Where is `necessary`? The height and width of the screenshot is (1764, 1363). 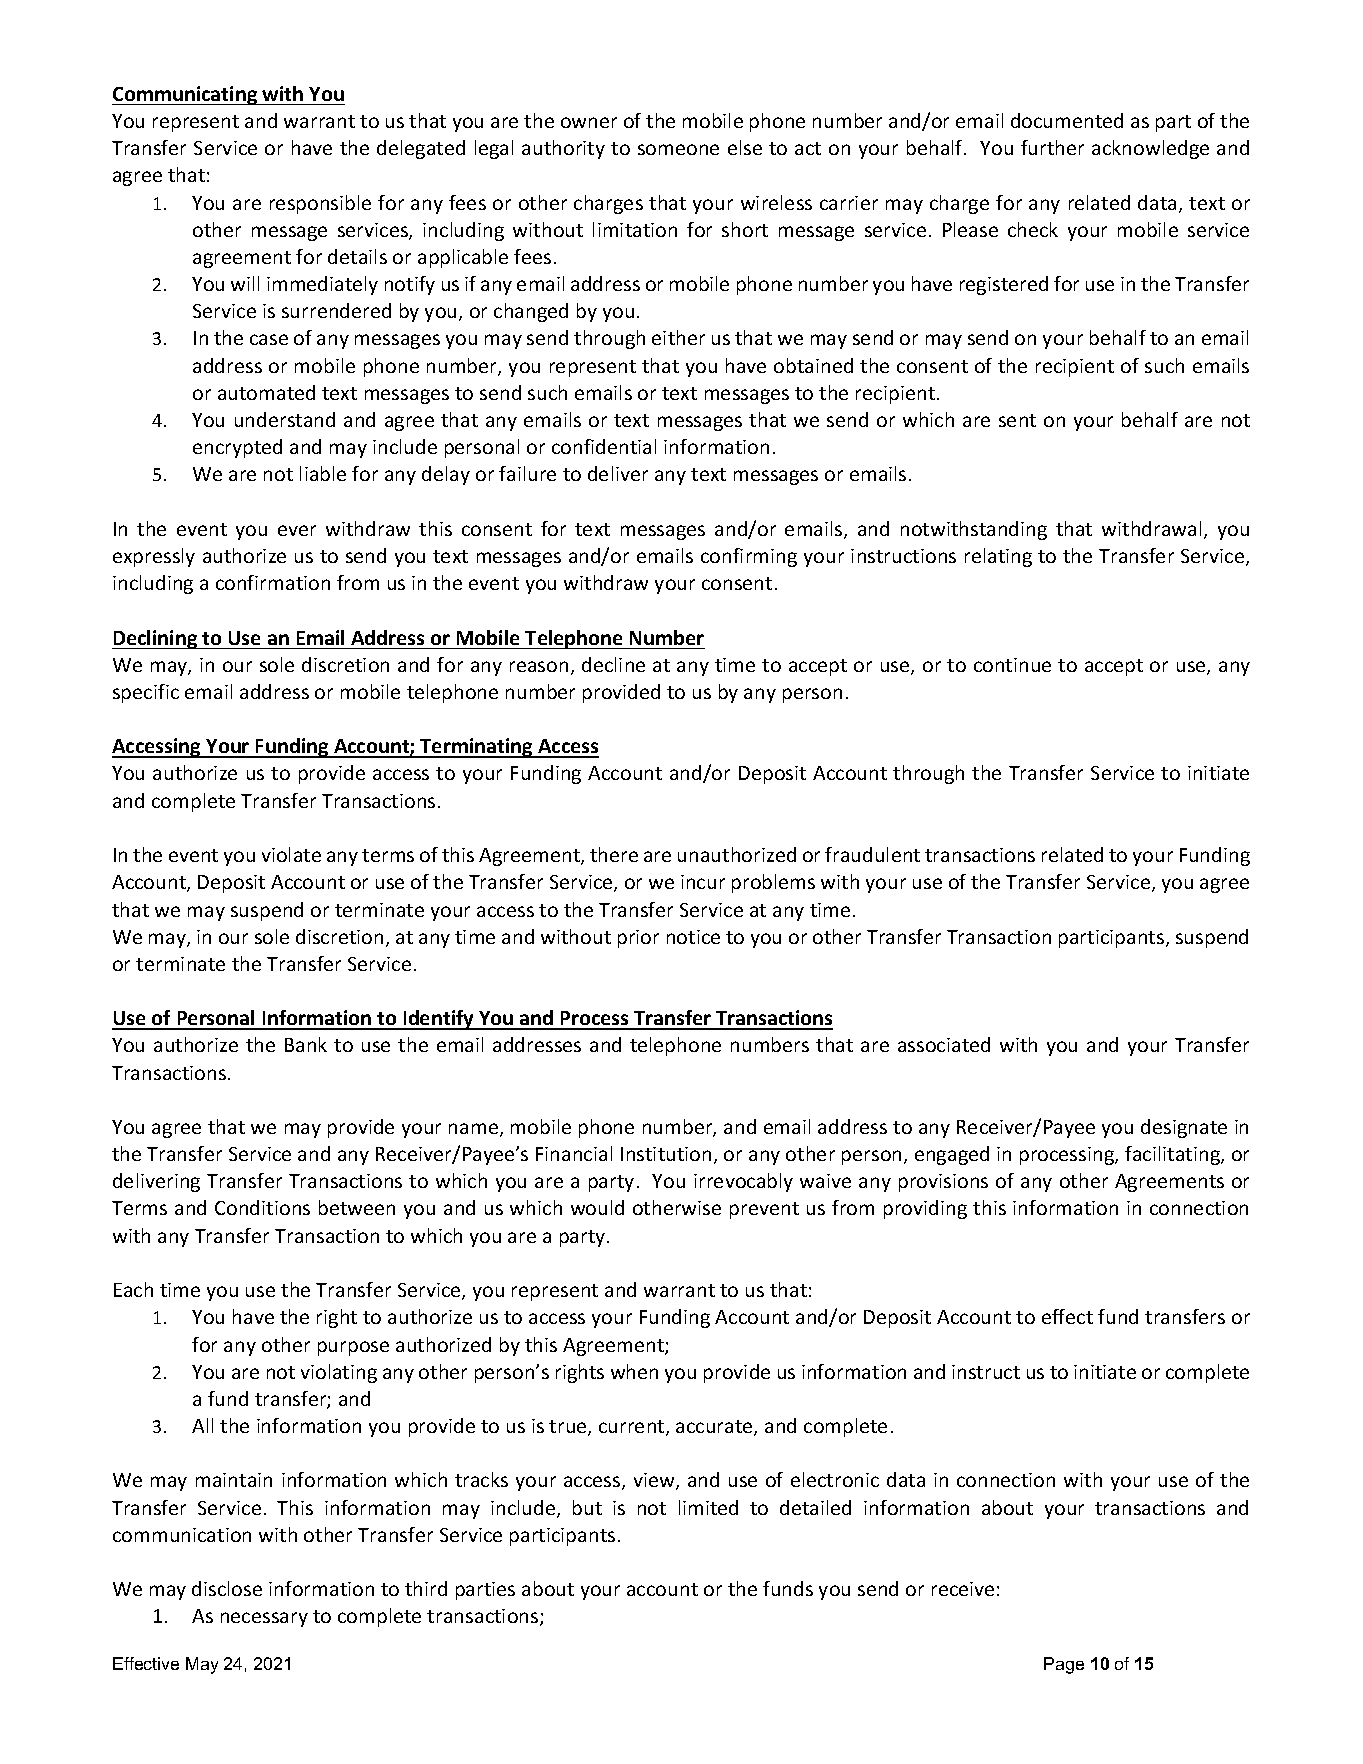
necessary is located at coordinates (264, 1619).
